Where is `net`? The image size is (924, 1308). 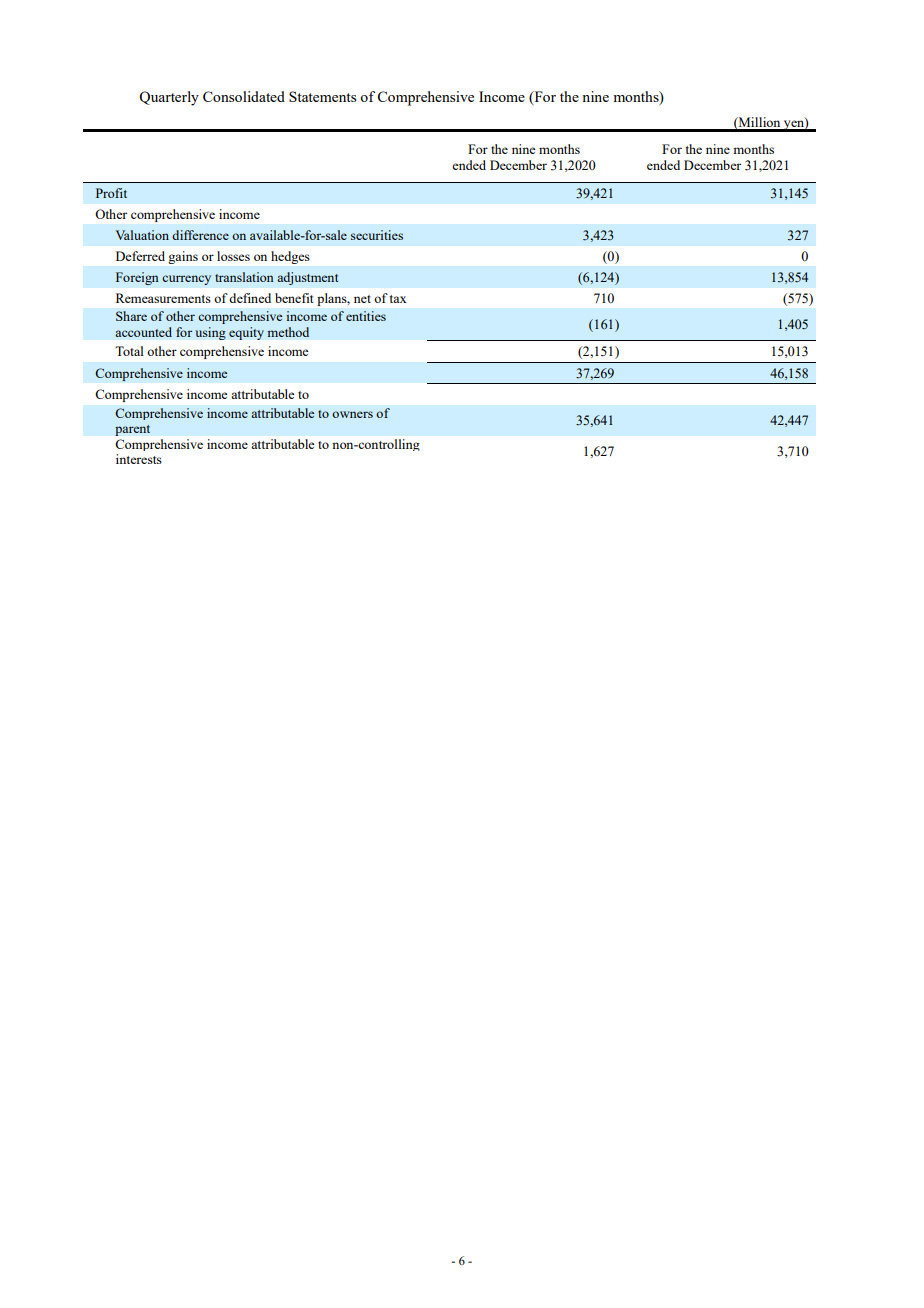
net is located at coordinates (362, 299).
